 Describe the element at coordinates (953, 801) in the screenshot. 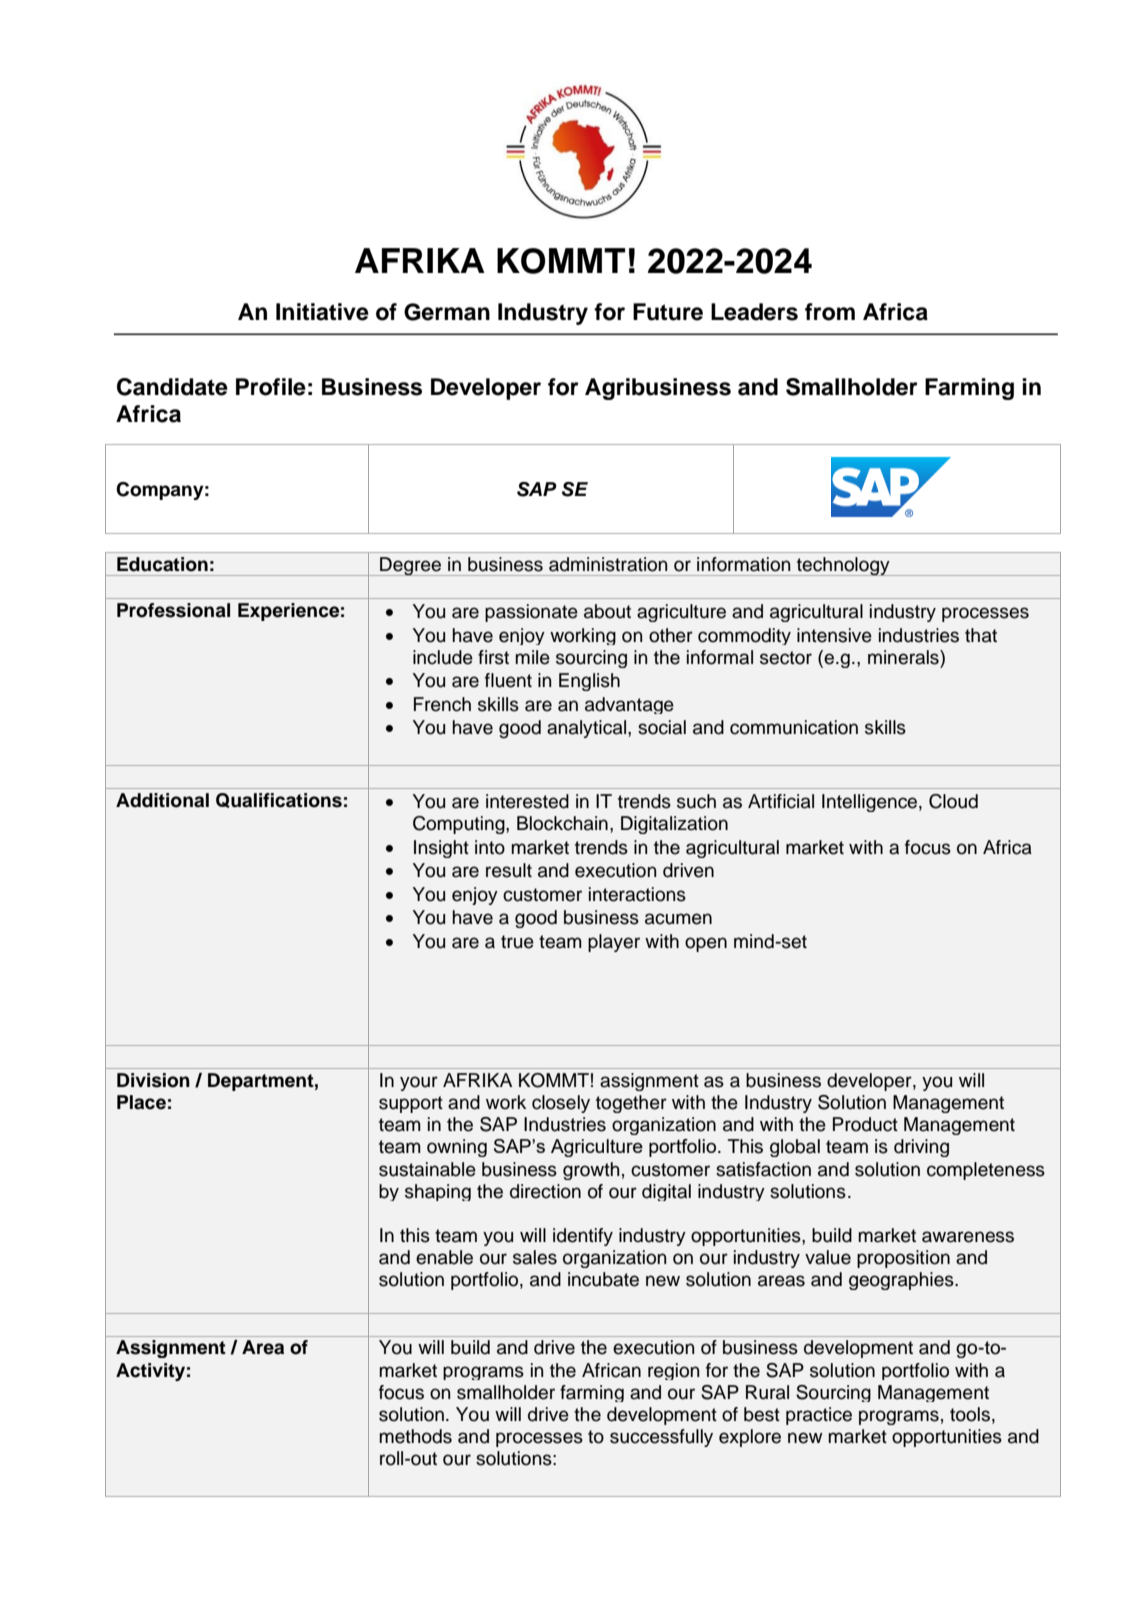

I see `Cloud` at that location.
